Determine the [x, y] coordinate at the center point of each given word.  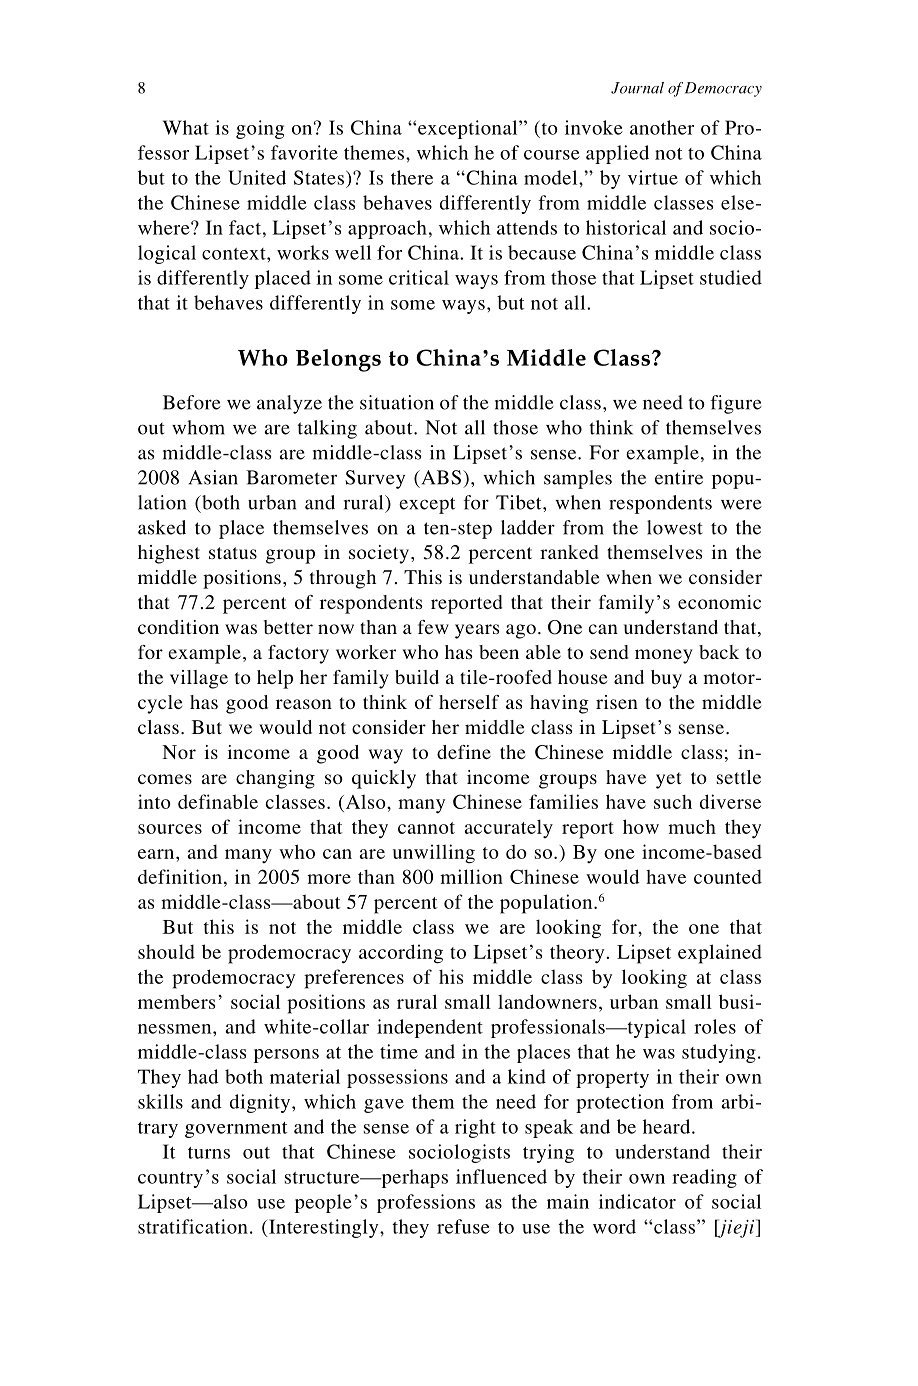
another [662, 127]
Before [192, 402]
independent [430, 1028]
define [464, 752]
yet [669, 780]
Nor [179, 752]
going [260, 129]
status [233, 553]
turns [209, 1153]
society [379, 554]
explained [720, 954]
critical [419, 277]
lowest [674, 527]
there [412, 177]
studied [731, 277]
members [176, 1001]
